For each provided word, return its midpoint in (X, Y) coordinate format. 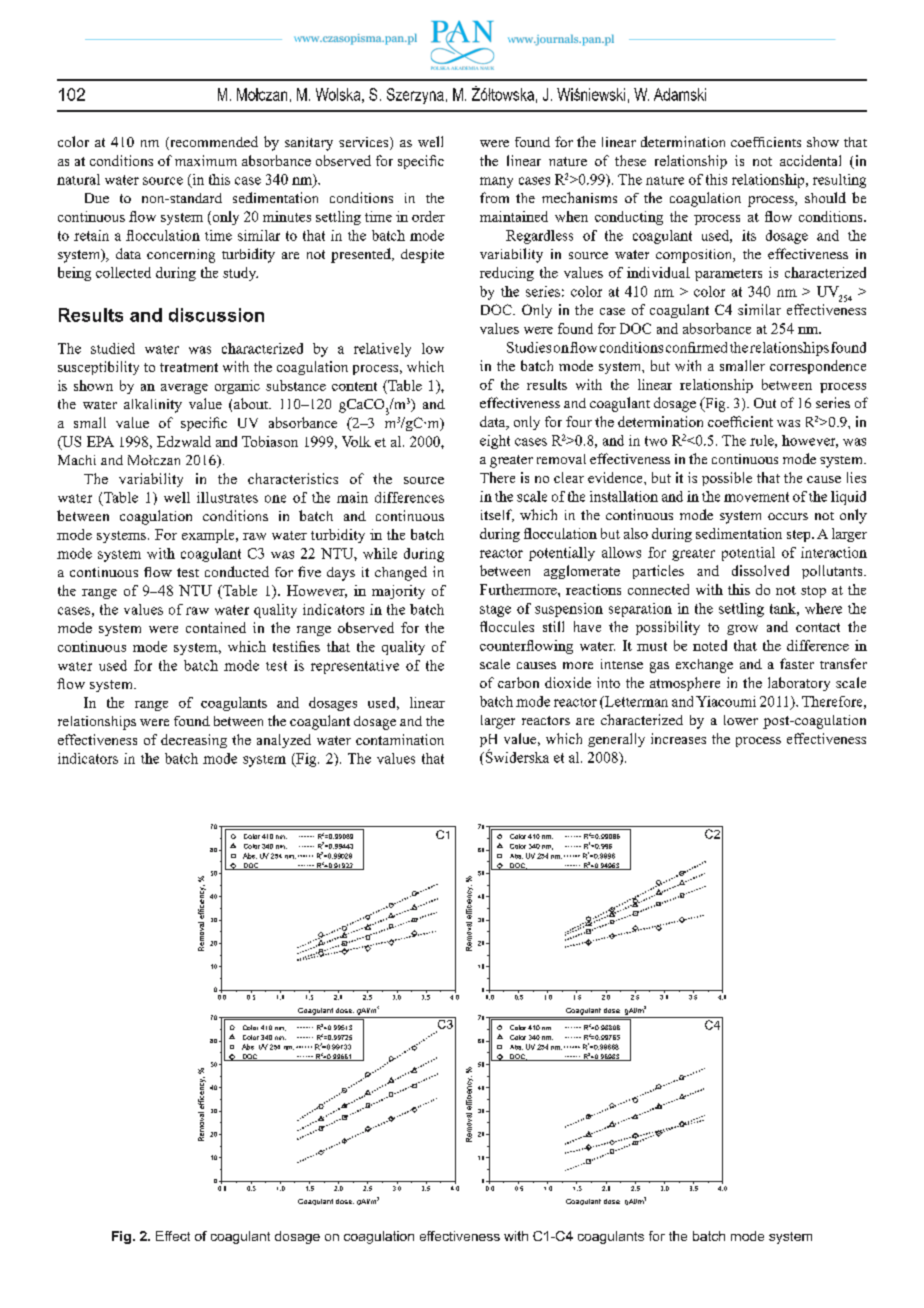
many (496, 182)
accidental (810, 160)
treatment (189, 367)
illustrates (227, 497)
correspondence (818, 367)
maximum (206, 160)
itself (497, 515)
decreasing (194, 741)
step (800, 536)
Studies (529, 347)
